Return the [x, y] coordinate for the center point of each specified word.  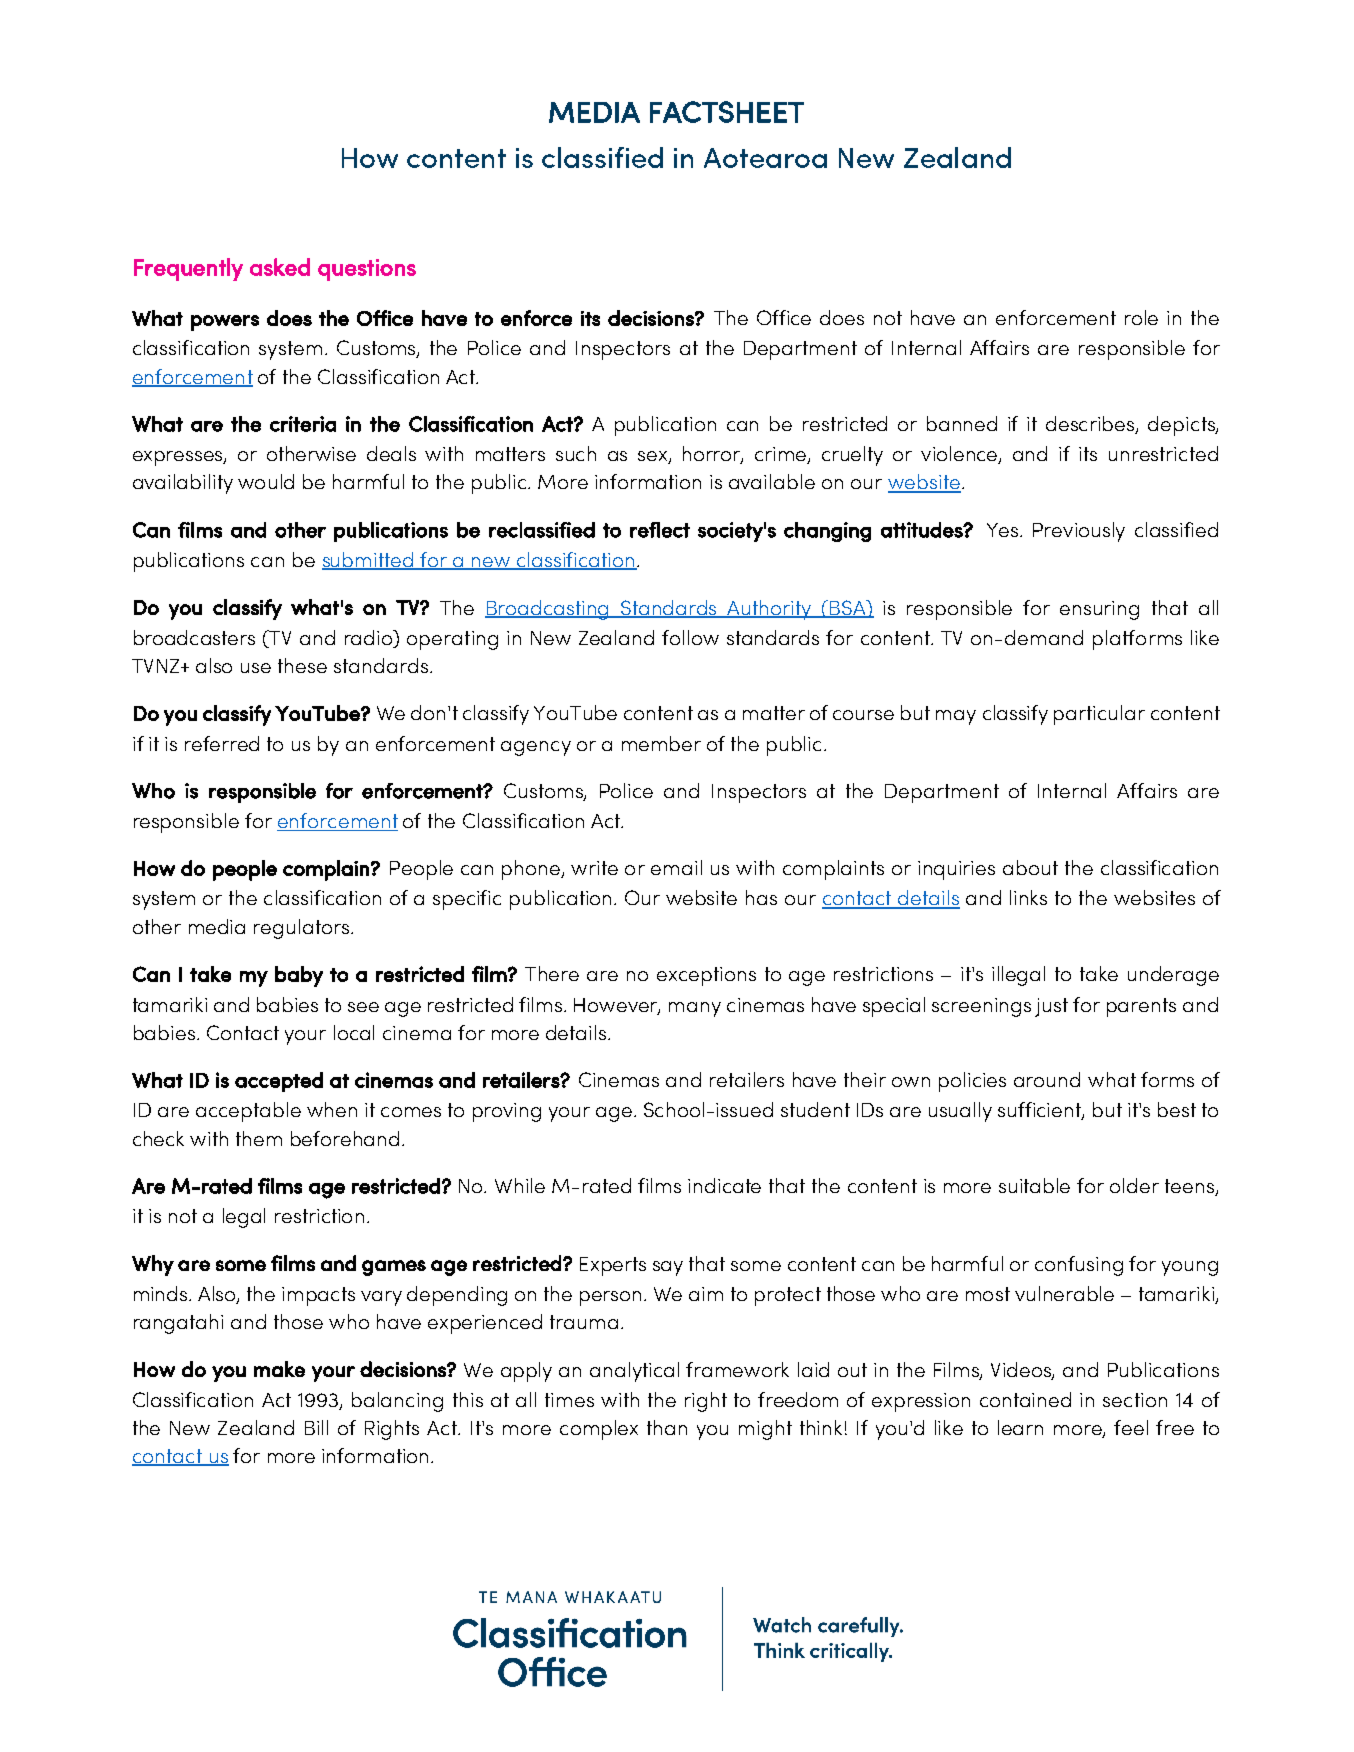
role [1141, 317]
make [279, 1369]
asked [280, 267]
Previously [1079, 532]
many [695, 1009]
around [1047, 1079]
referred [222, 743]
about [1030, 867]
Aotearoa [765, 158]
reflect [660, 530]
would [266, 481]
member [661, 743]
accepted [279, 1082]
